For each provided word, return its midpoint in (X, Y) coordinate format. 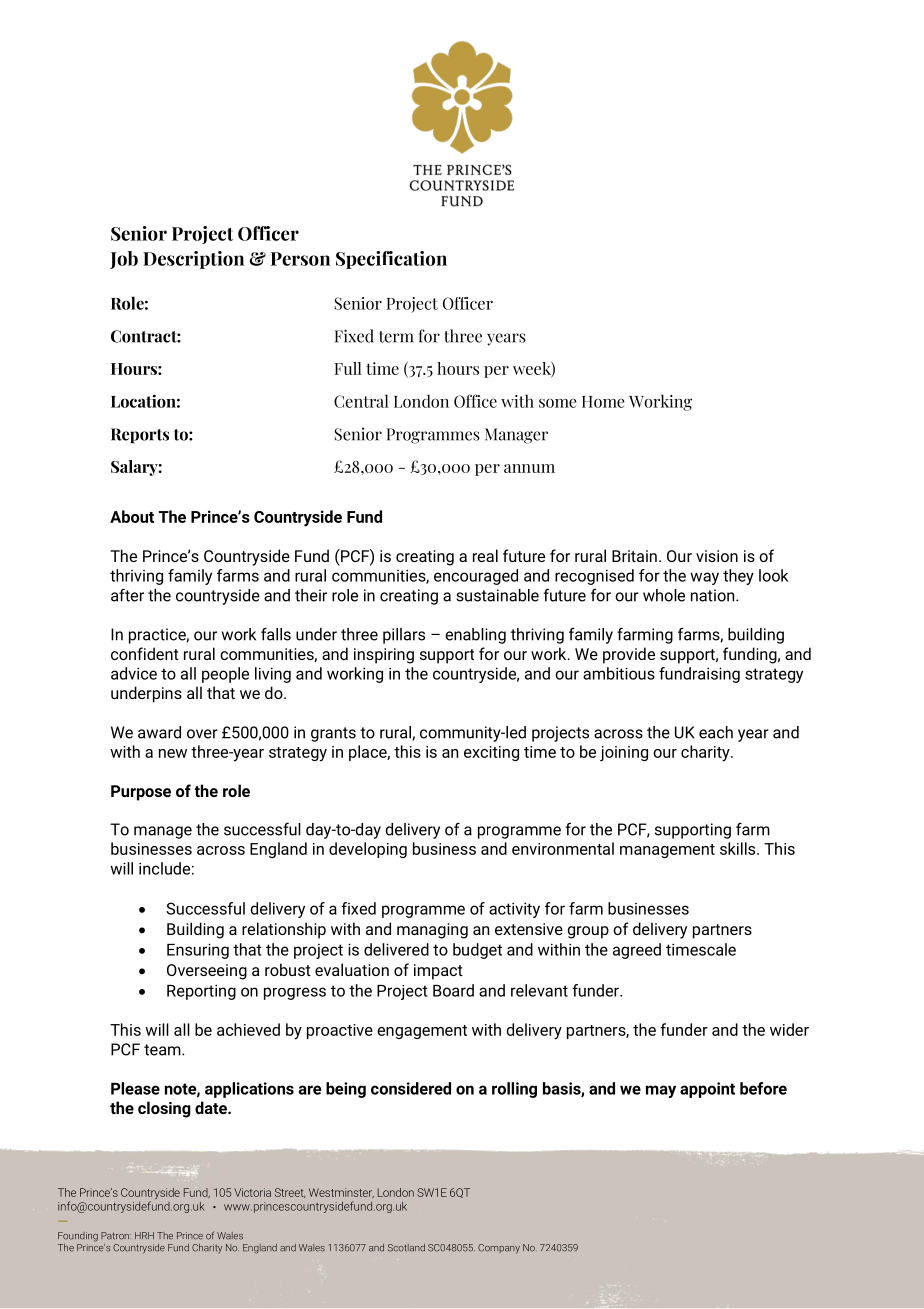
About (132, 516)
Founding (78, 1237)
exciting (491, 753)
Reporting (201, 992)
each (716, 732)
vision (717, 556)
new (173, 753)
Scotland (406, 1248)
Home (603, 402)
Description (193, 260)
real (485, 555)
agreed (637, 951)
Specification (391, 260)
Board (453, 990)
